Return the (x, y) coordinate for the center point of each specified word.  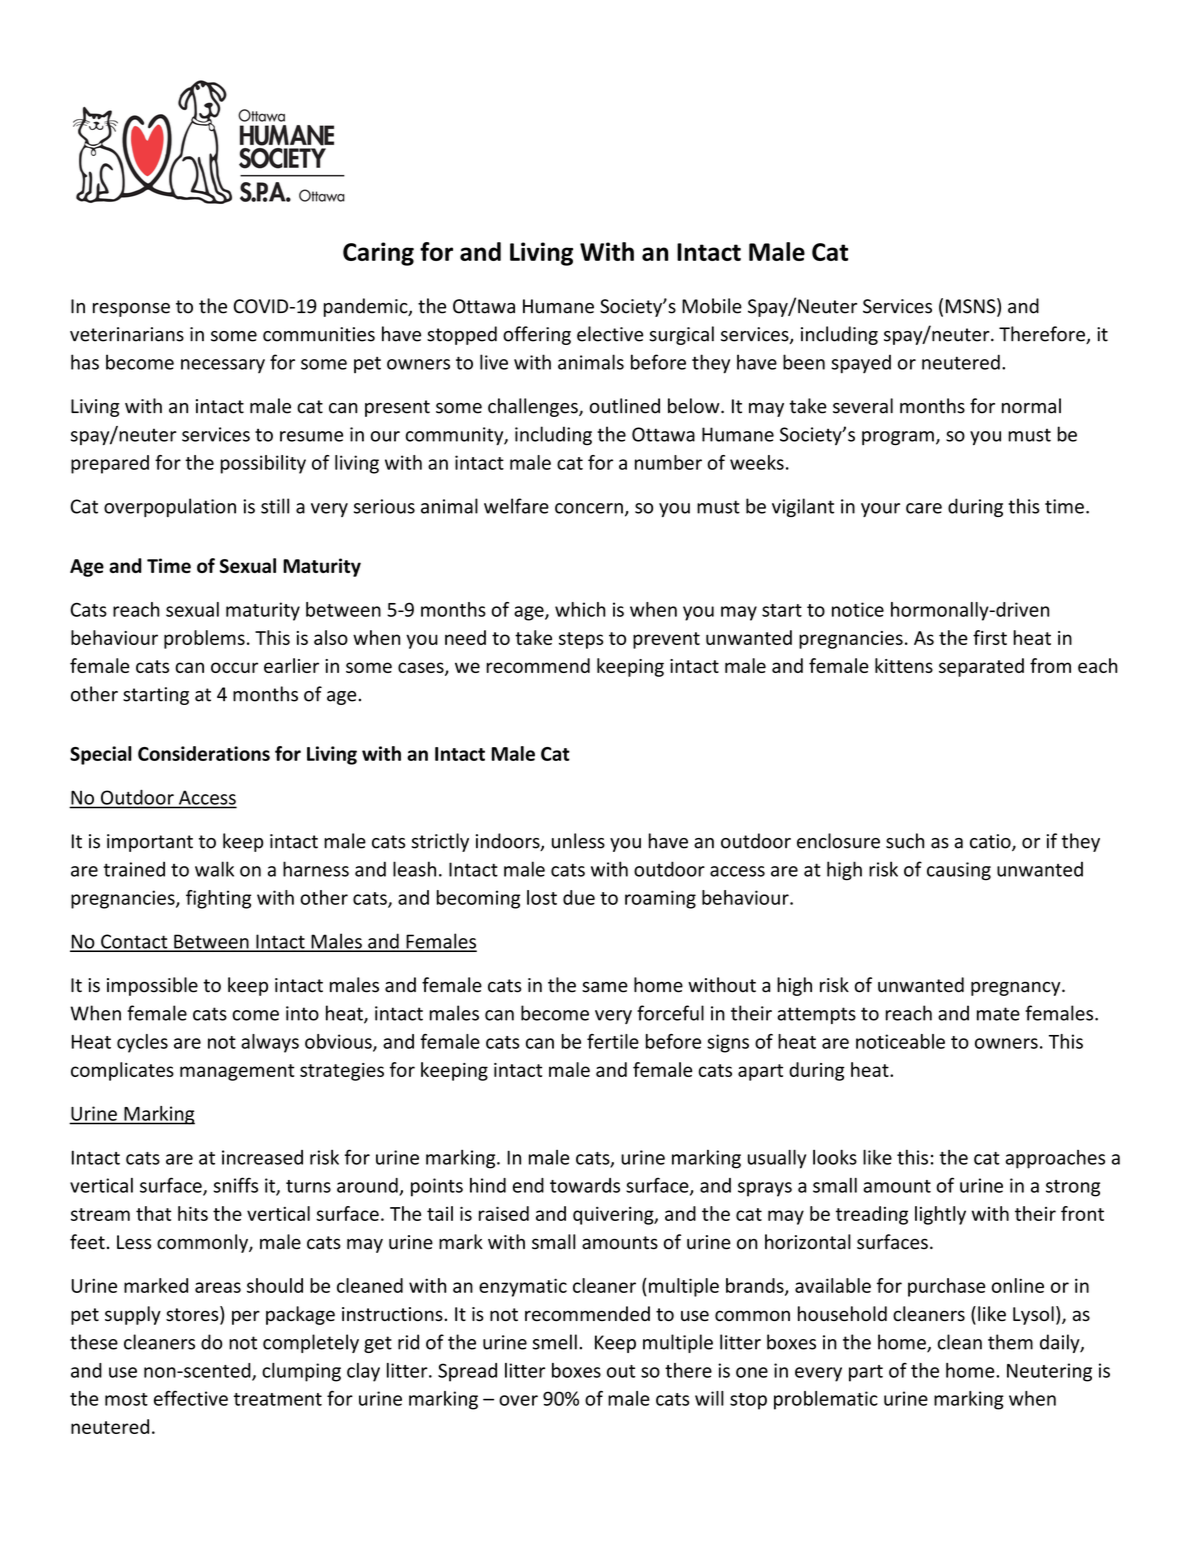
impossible (152, 986)
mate (998, 1014)
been (804, 362)
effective (191, 1398)
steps (581, 640)
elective (610, 334)
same (605, 987)
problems (204, 639)
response (131, 310)
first (990, 637)
